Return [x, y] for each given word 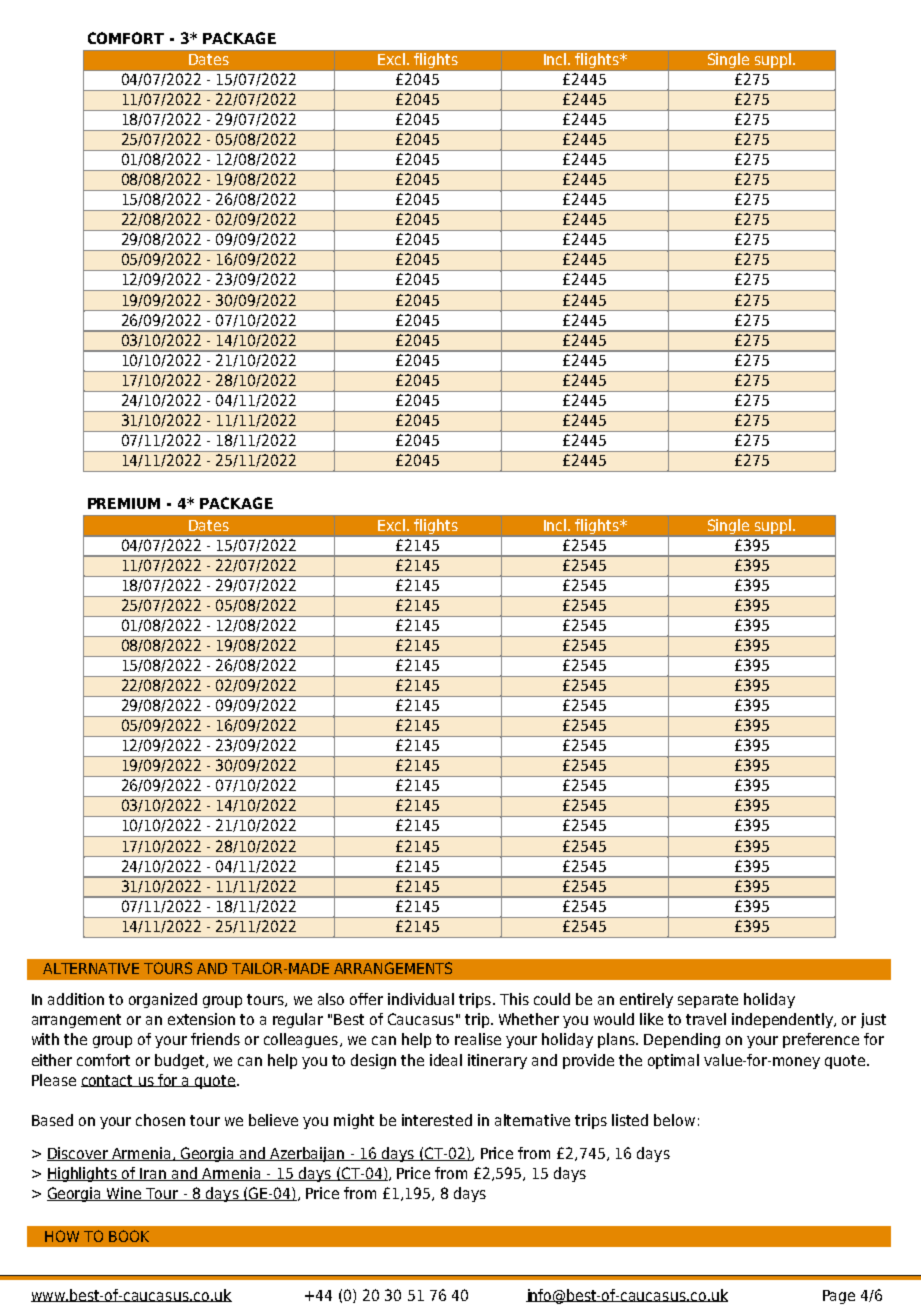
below [674, 1120]
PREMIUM [124, 503]
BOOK [129, 1236]
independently [783, 1020]
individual [421, 999]
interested [437, 1120]
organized [163, 1000]
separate [708, 1001]
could [552, 999]
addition [76, 999]
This [514, 999]
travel [706, 1019]
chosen [160, 1120]
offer [366, 999]
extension [201, 1019]
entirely [646, 1000]
